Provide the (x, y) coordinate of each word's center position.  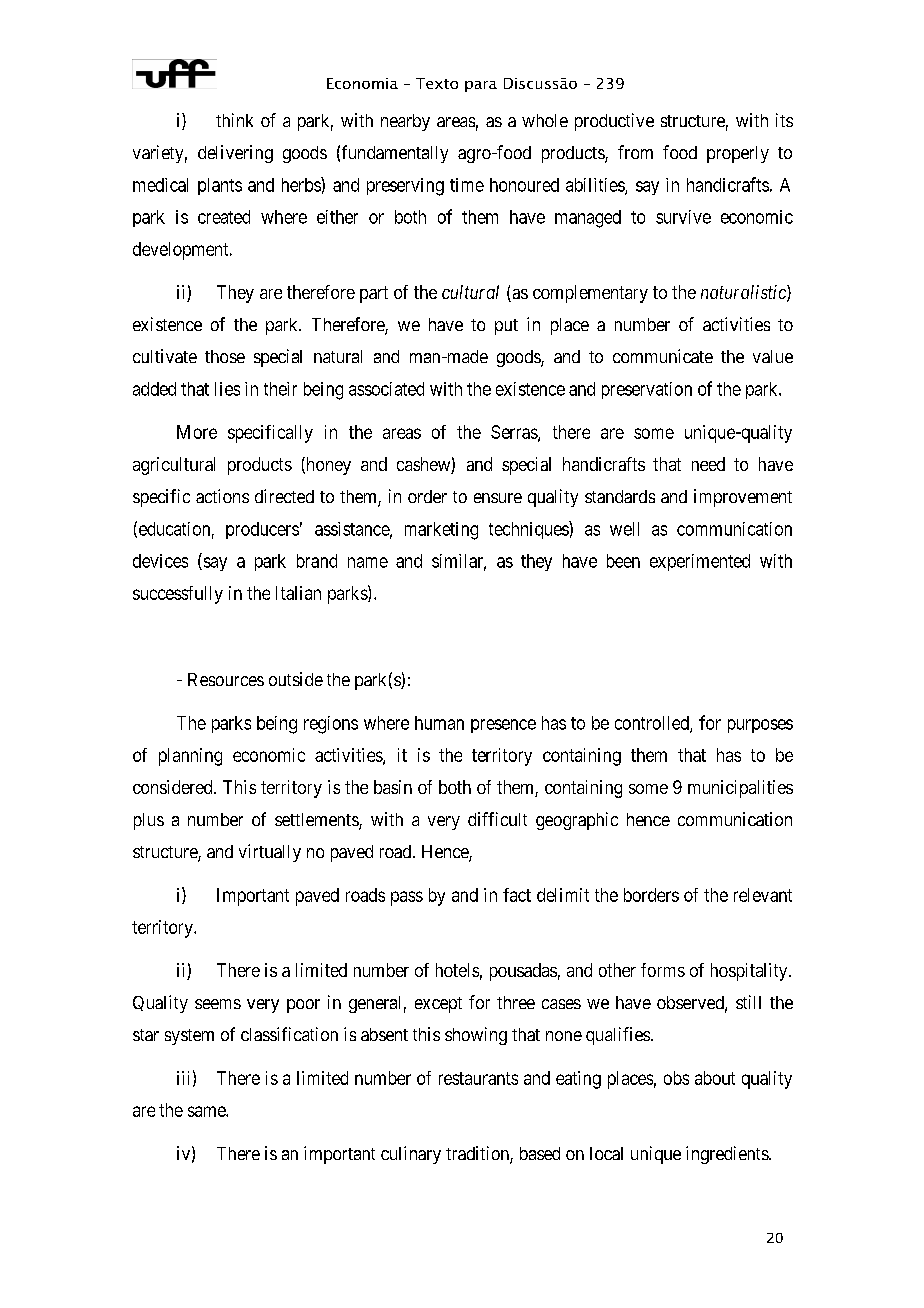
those (225, 356)
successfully (178, 595)
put (506, 327)
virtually (270, 853)
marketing (441, 531)
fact (517, 895)
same (207, 1111)
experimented (700, 562)
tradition (478, 1154)
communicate (663, 356)
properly (738, 154)
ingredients (728, 1155)
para (481, 86)
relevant (763, 895)
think (234, 120)
